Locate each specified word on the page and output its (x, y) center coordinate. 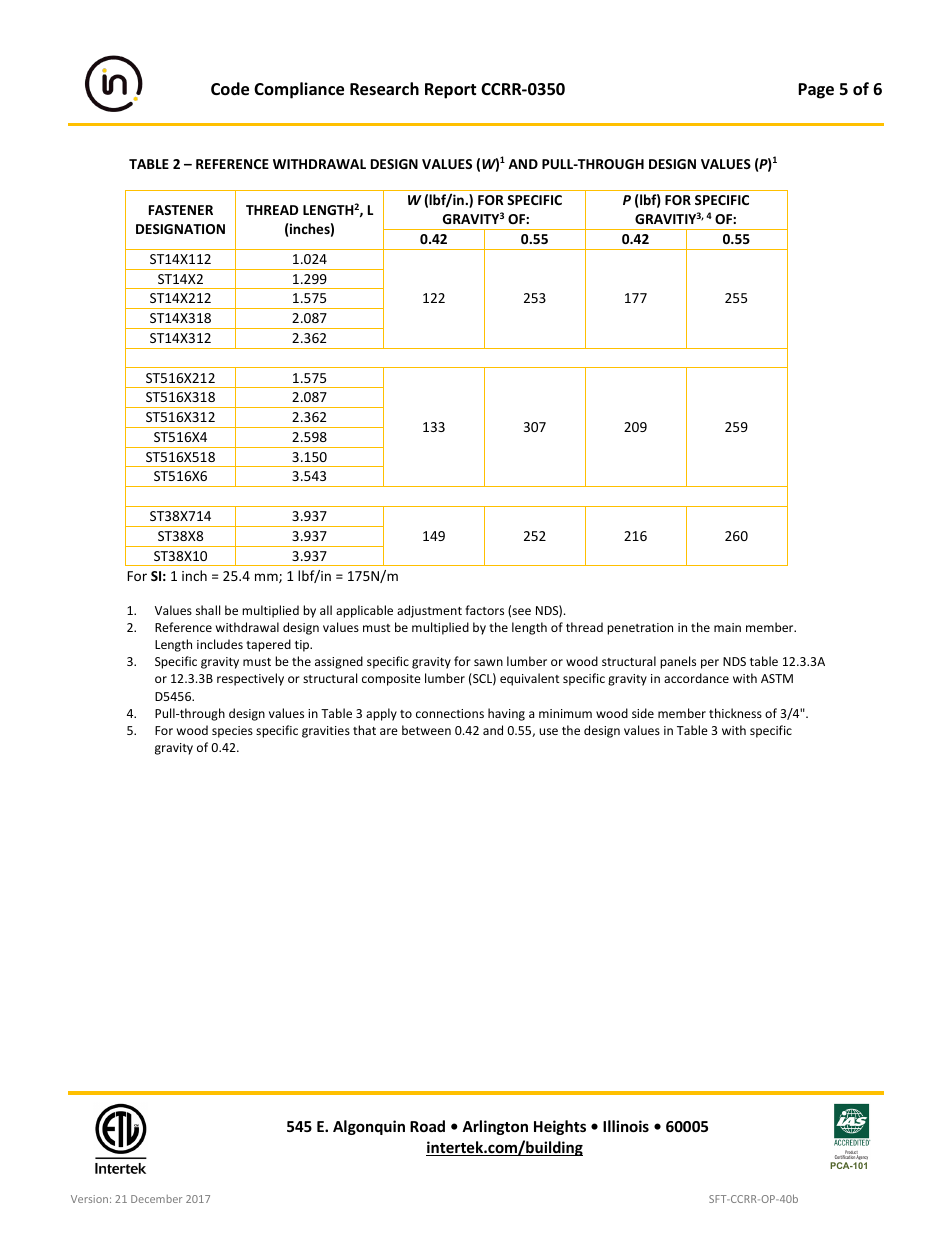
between (426, 730)
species (232, 732)
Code (230, 89)
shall (208, 610)
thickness (735, 713)
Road (427, 1126)
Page (816, 91)
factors (484, 610)
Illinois (626, 1126)
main (727, 627)
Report (450, 91)
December (156, 1199)
